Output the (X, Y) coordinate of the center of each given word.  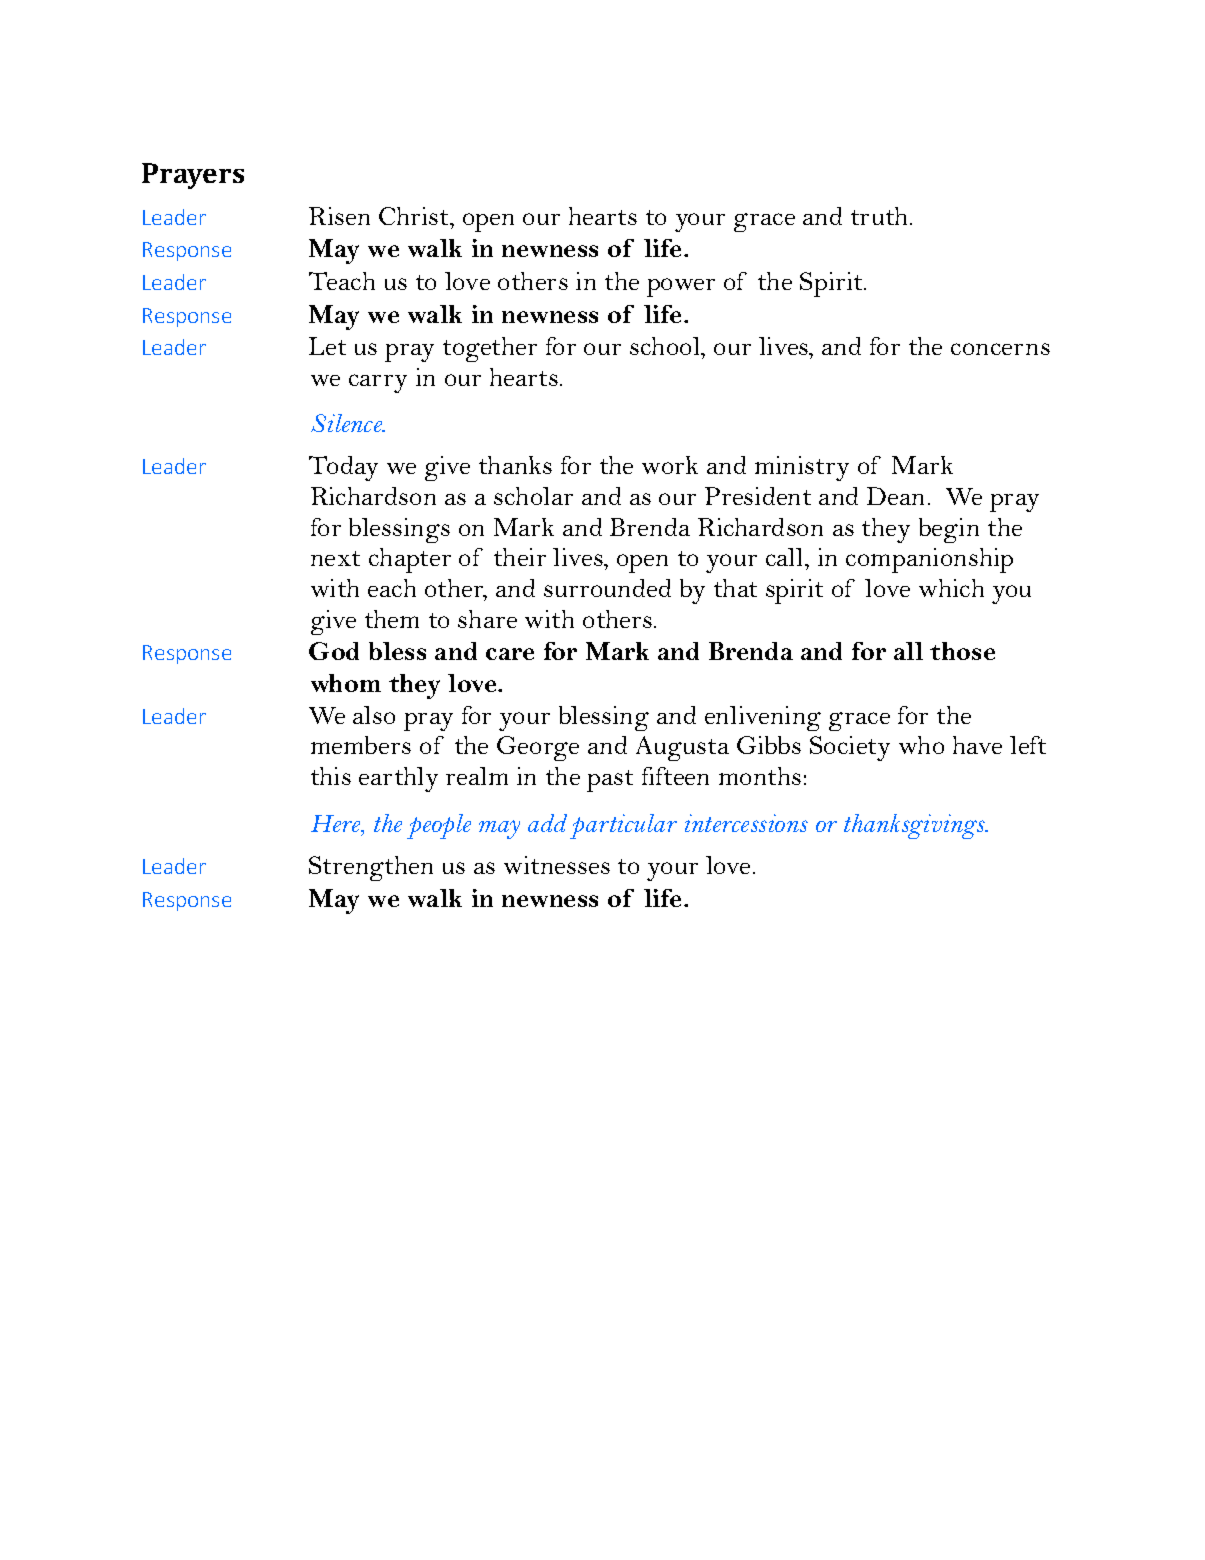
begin (949, 530)
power (681, 287)
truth (879, 216)
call (786, 557)
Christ (415, 216)
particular (623, 826)
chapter (410, 560)
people (439, 826)
